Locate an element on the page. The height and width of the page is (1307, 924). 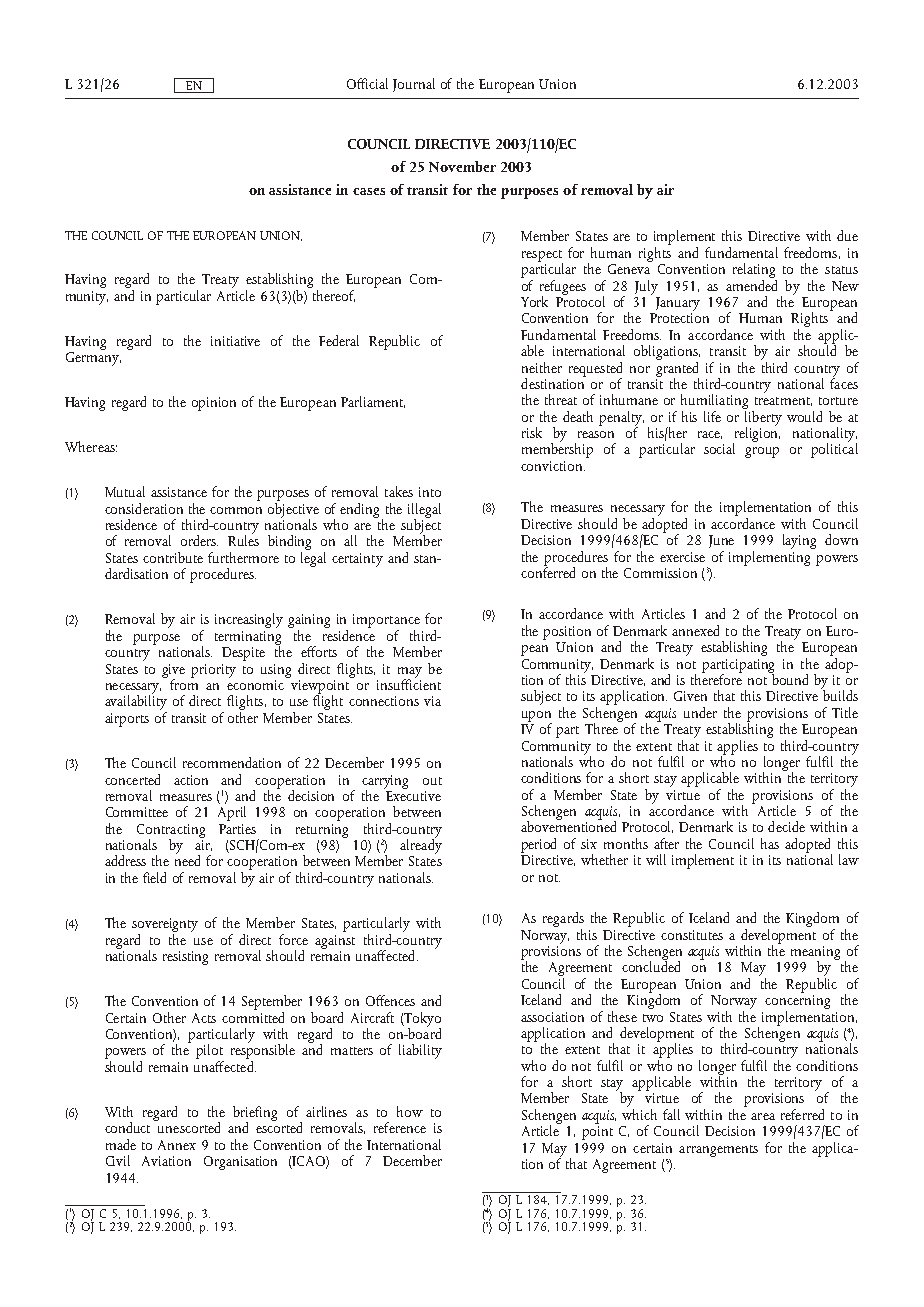
need is located at coordinates (187, 859).
